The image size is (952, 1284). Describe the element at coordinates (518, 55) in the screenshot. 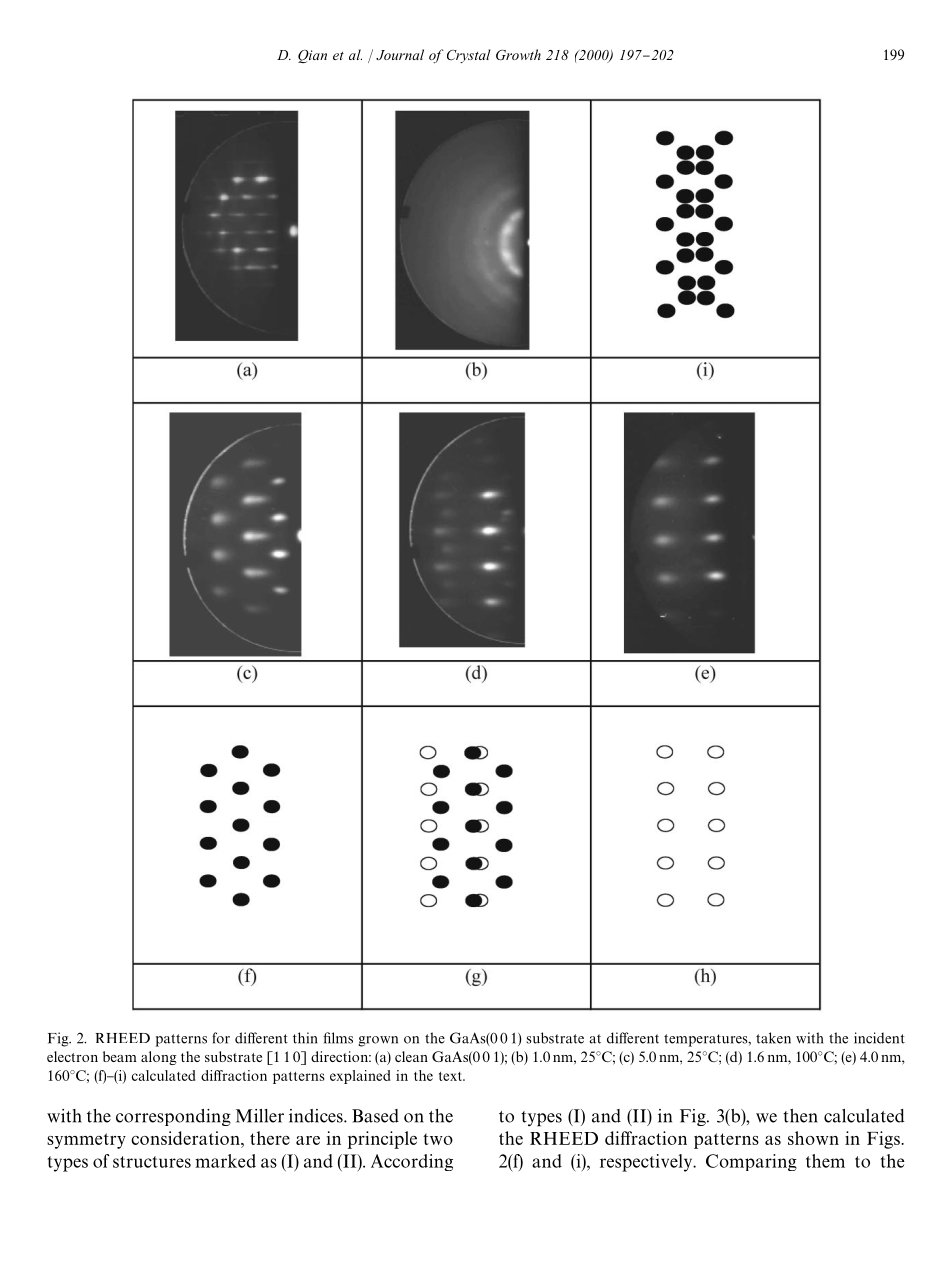

I see `Growth` at that location.
